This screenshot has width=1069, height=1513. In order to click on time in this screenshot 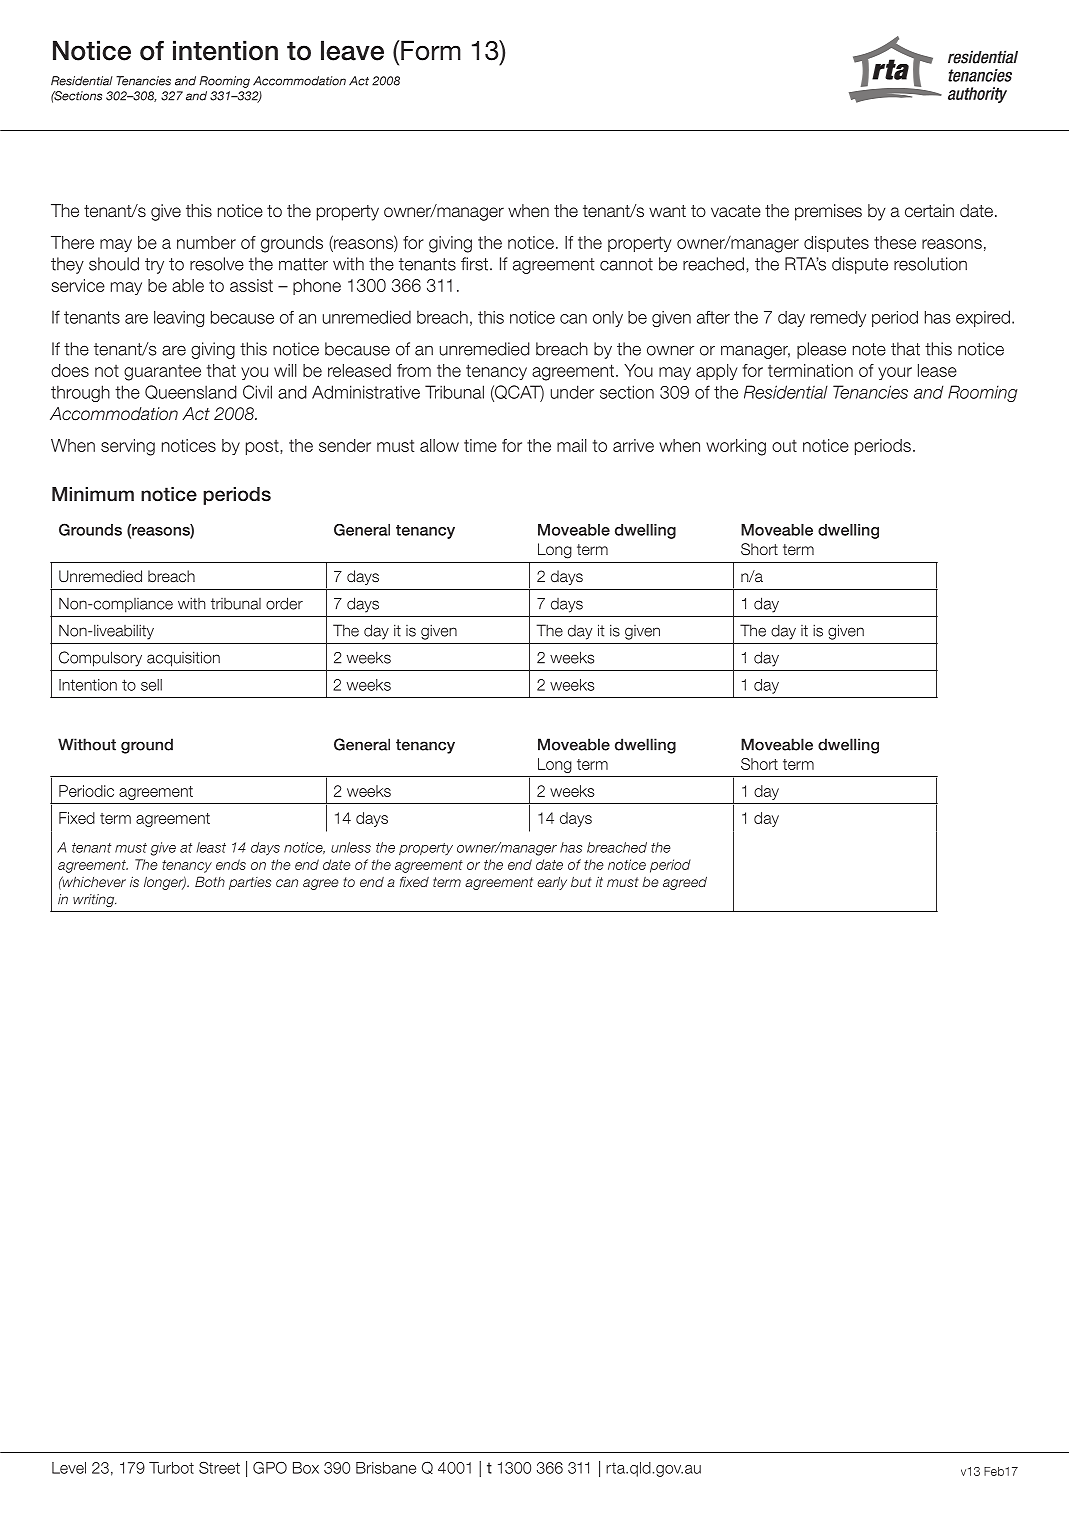, I will do `click(480, 445)`.
